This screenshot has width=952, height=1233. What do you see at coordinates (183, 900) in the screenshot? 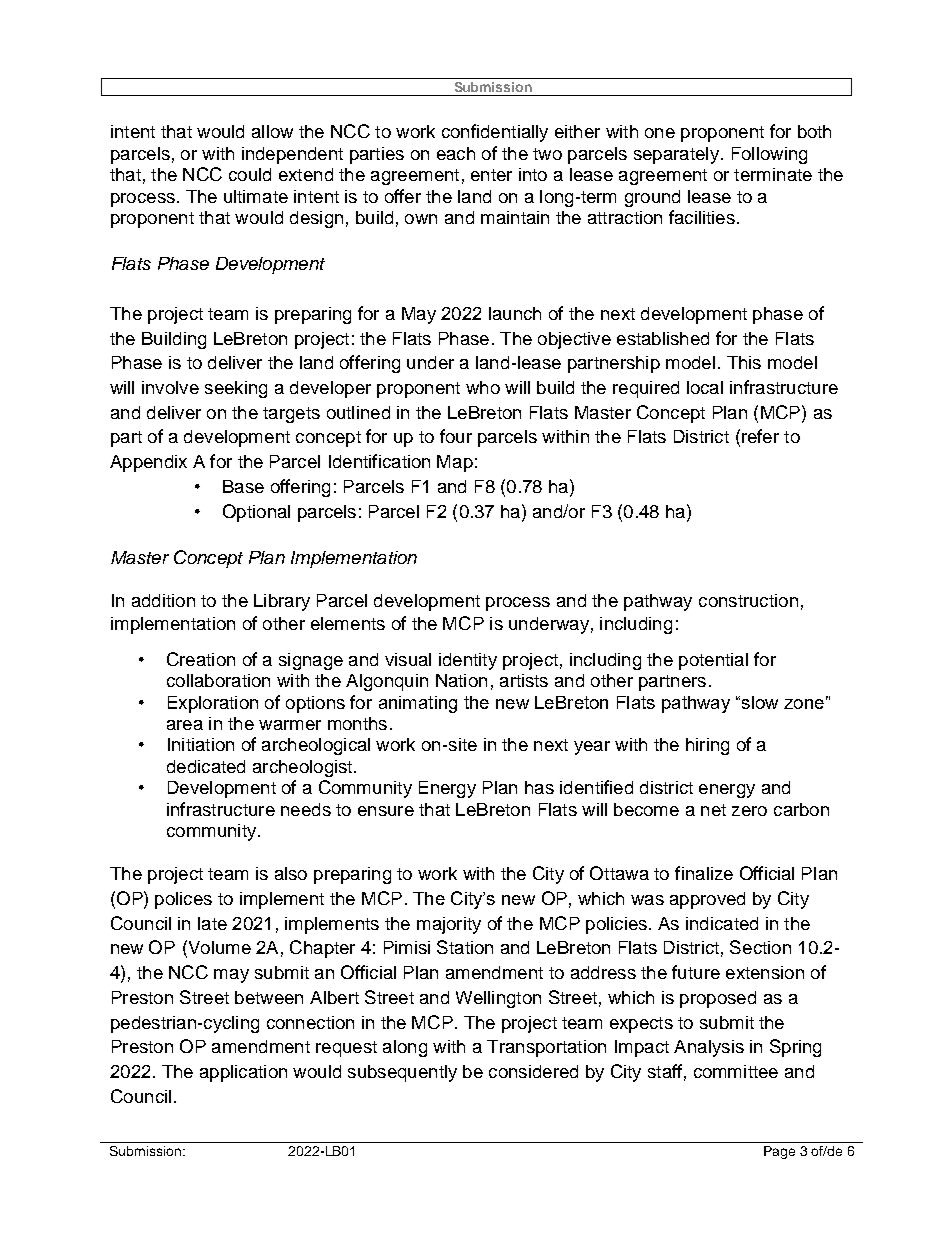
I see `polices` at bounding box center [183, 900].
